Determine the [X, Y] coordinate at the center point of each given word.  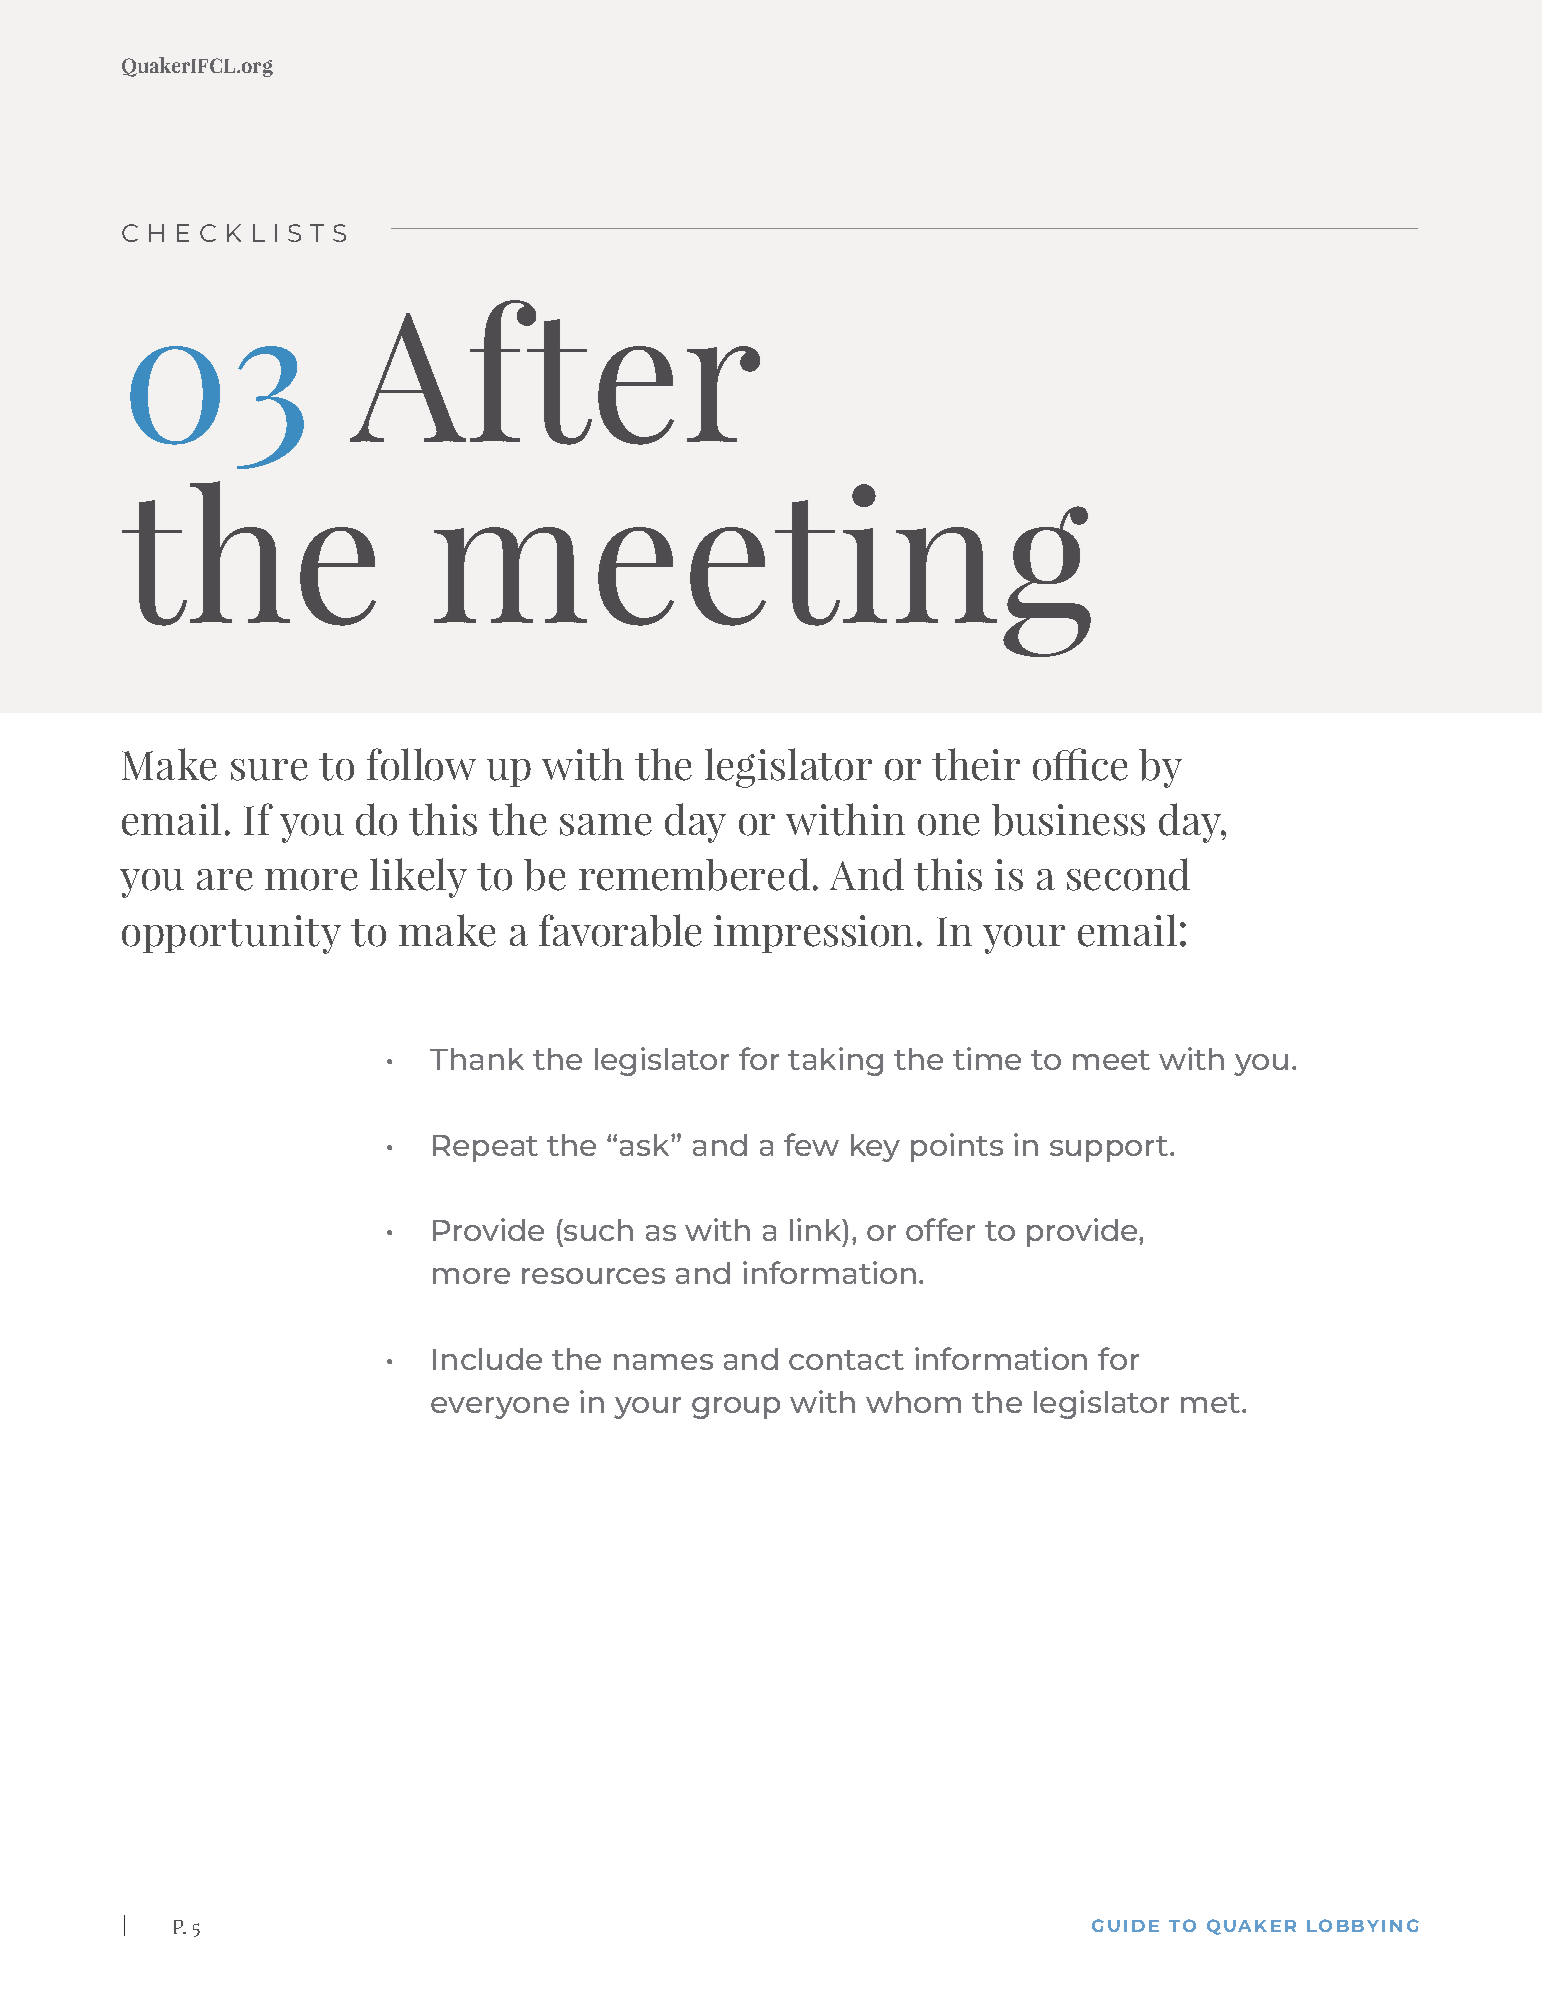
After [555, 372]
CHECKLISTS [234, 233]
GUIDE [1125, 1925]
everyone [500, 1408]
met [1212, 1403]
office [1080, 764]
